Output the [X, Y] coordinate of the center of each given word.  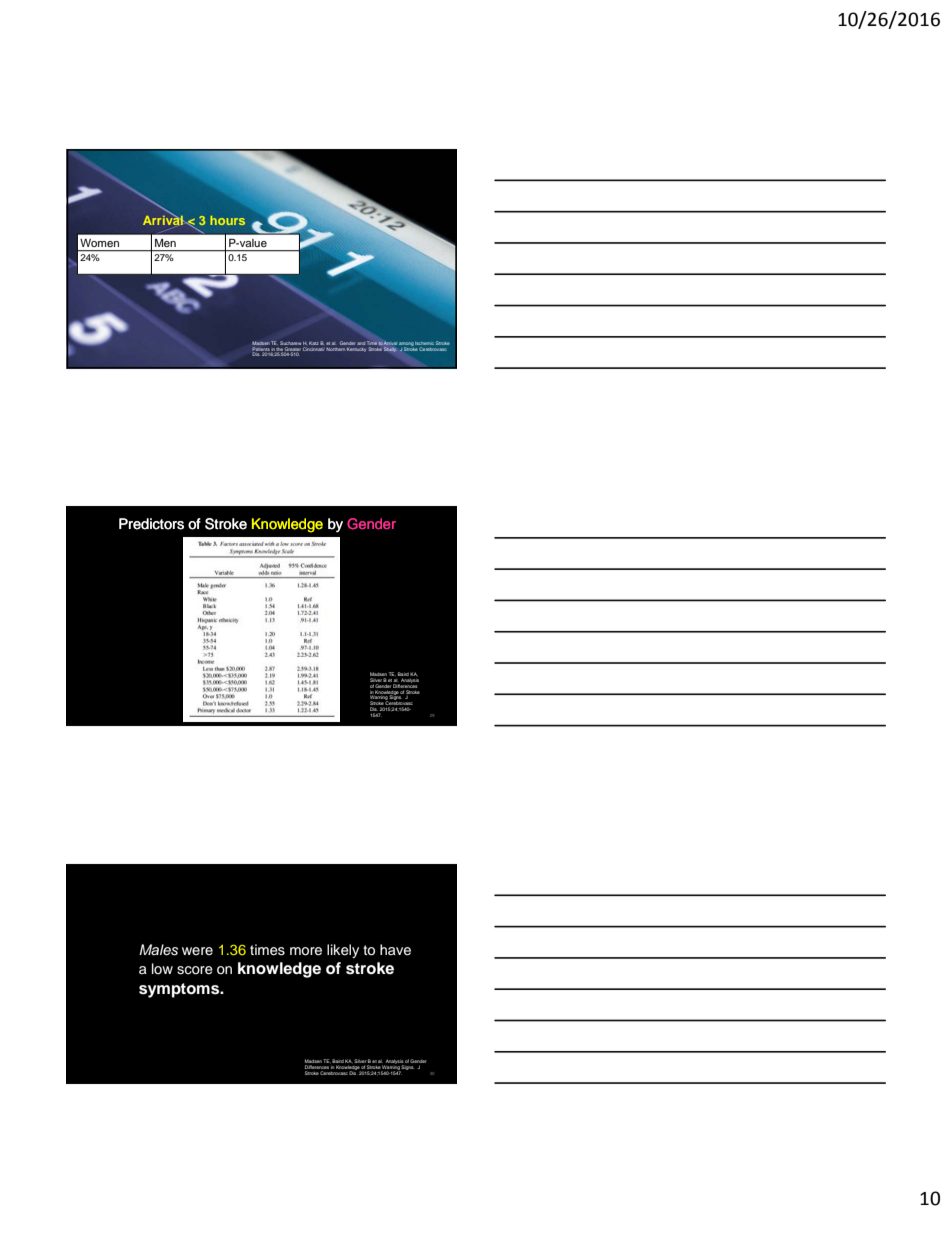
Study [390, 349]
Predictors [151, 524]
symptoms [180, 990]
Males [158, 950]
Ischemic [424, 343]
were [197, 951]
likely [343, 951]
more [306, 951]
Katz [314, 343]
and [361, 343]
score [195, 970]
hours [227, 220]
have [395, 950]
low [162, 968]
